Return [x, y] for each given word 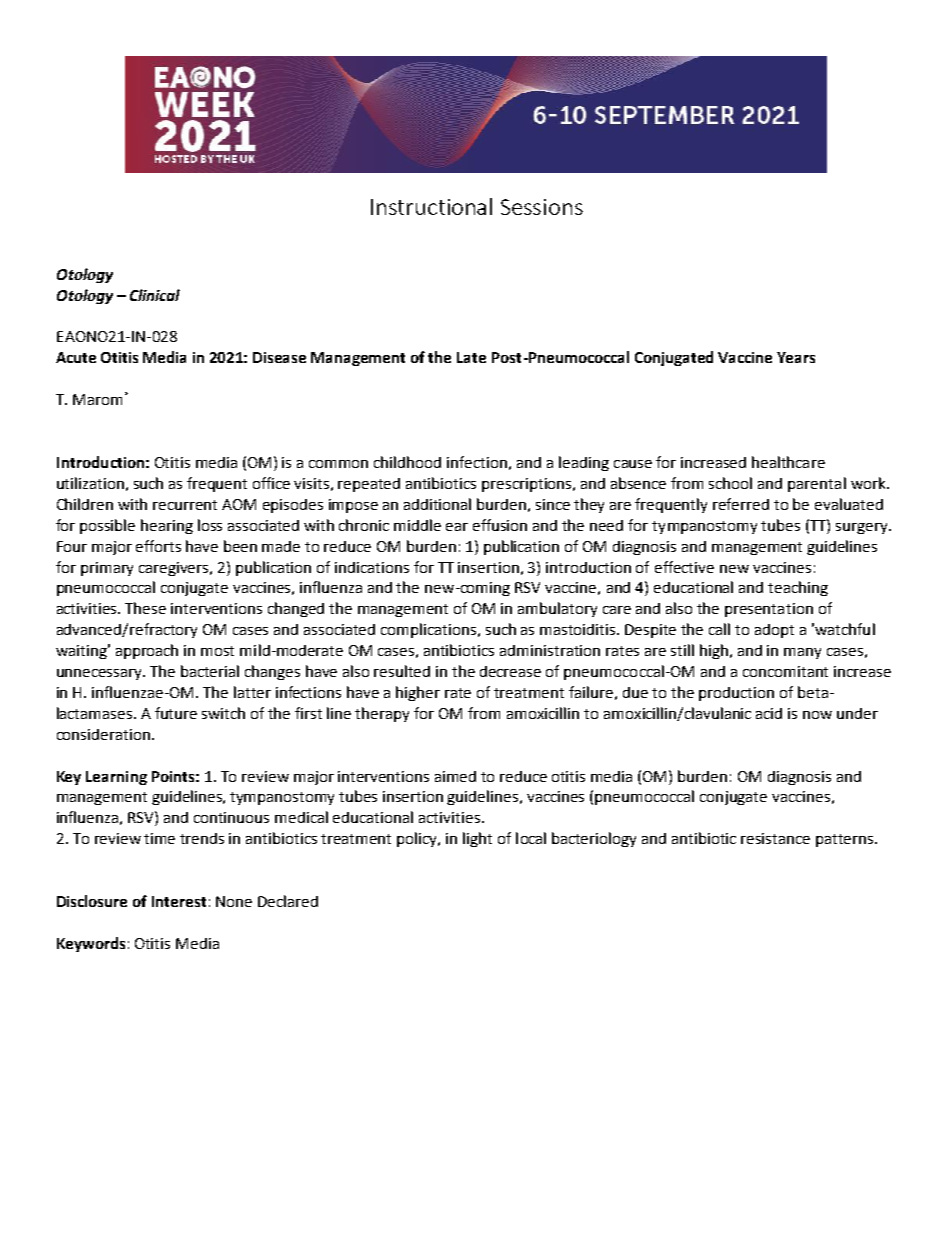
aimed [455, 776]
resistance [775, 838]
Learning [116, 778]
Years [796, 357]
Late [471, 357]
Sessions [542, 207]
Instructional [431, 206]
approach [147, 651]
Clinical [155, 295]
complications [430, 630]
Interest [179, 901]
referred [741, 504]
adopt [774, 631]
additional [437, 504]
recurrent [185, 505]
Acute [76, 357]
